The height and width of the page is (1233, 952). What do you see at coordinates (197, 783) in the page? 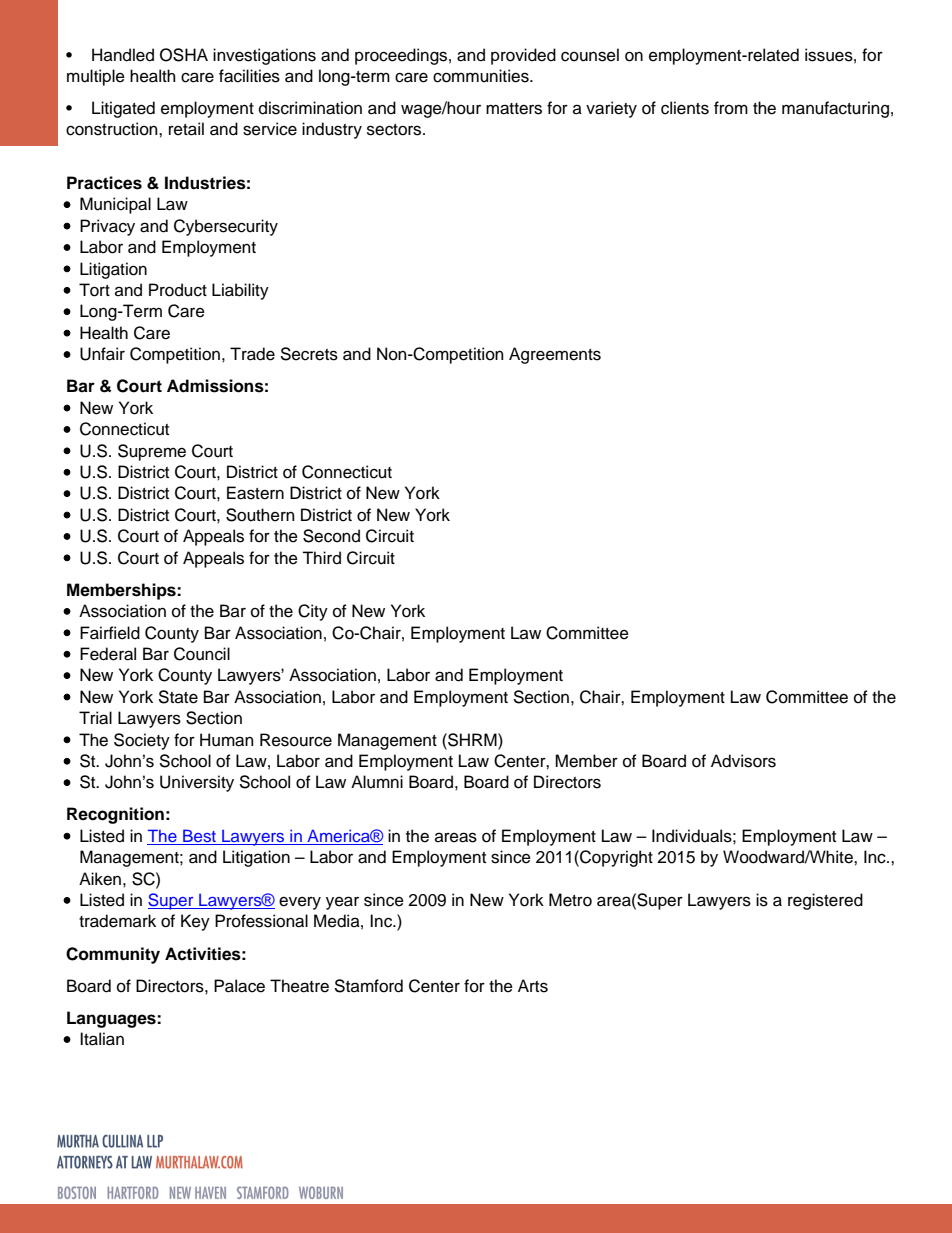
I see `University` at bounding box center [197, 783].
